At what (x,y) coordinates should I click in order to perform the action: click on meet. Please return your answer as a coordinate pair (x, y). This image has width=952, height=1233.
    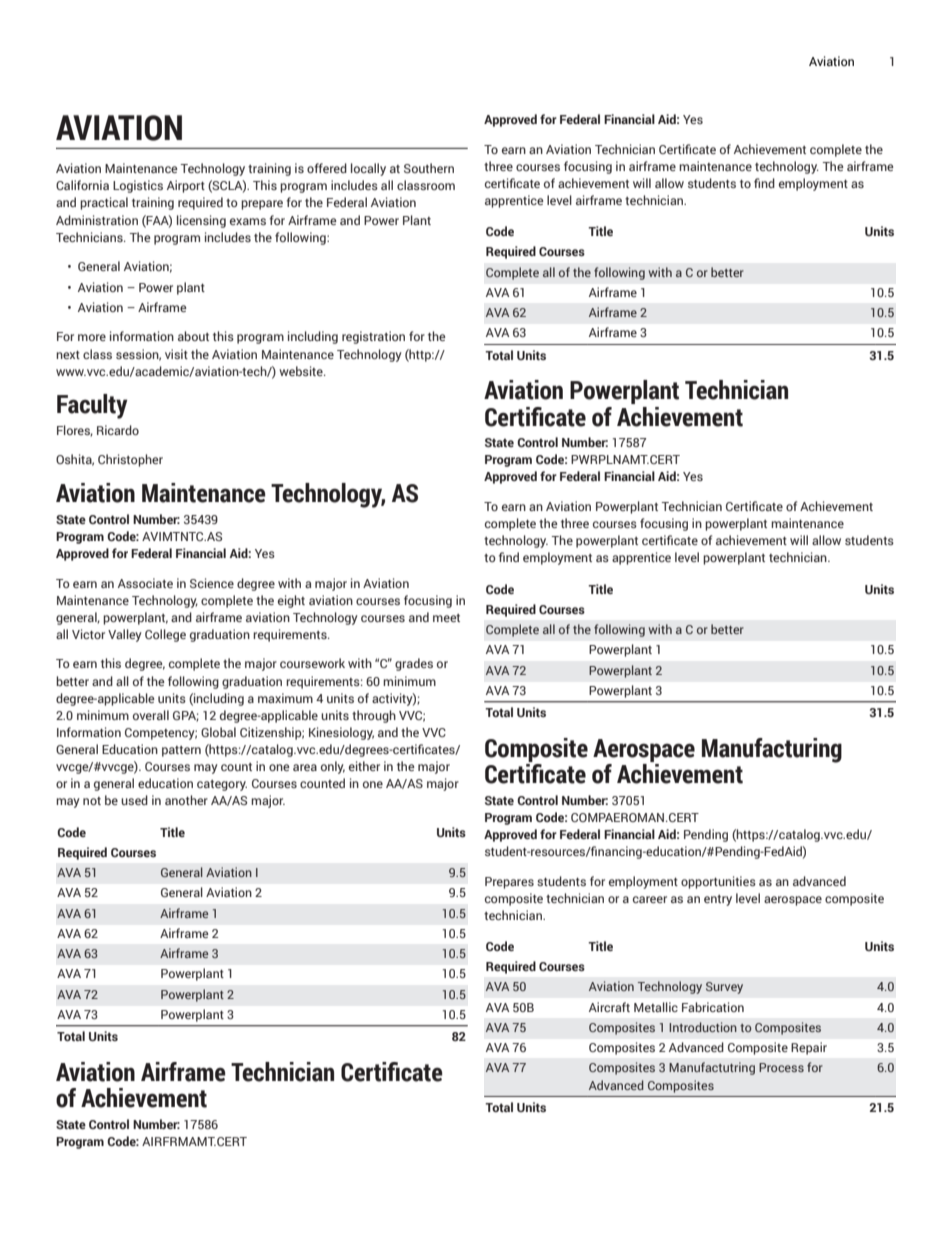
    Looking at the image, I should click on (446, 618).
